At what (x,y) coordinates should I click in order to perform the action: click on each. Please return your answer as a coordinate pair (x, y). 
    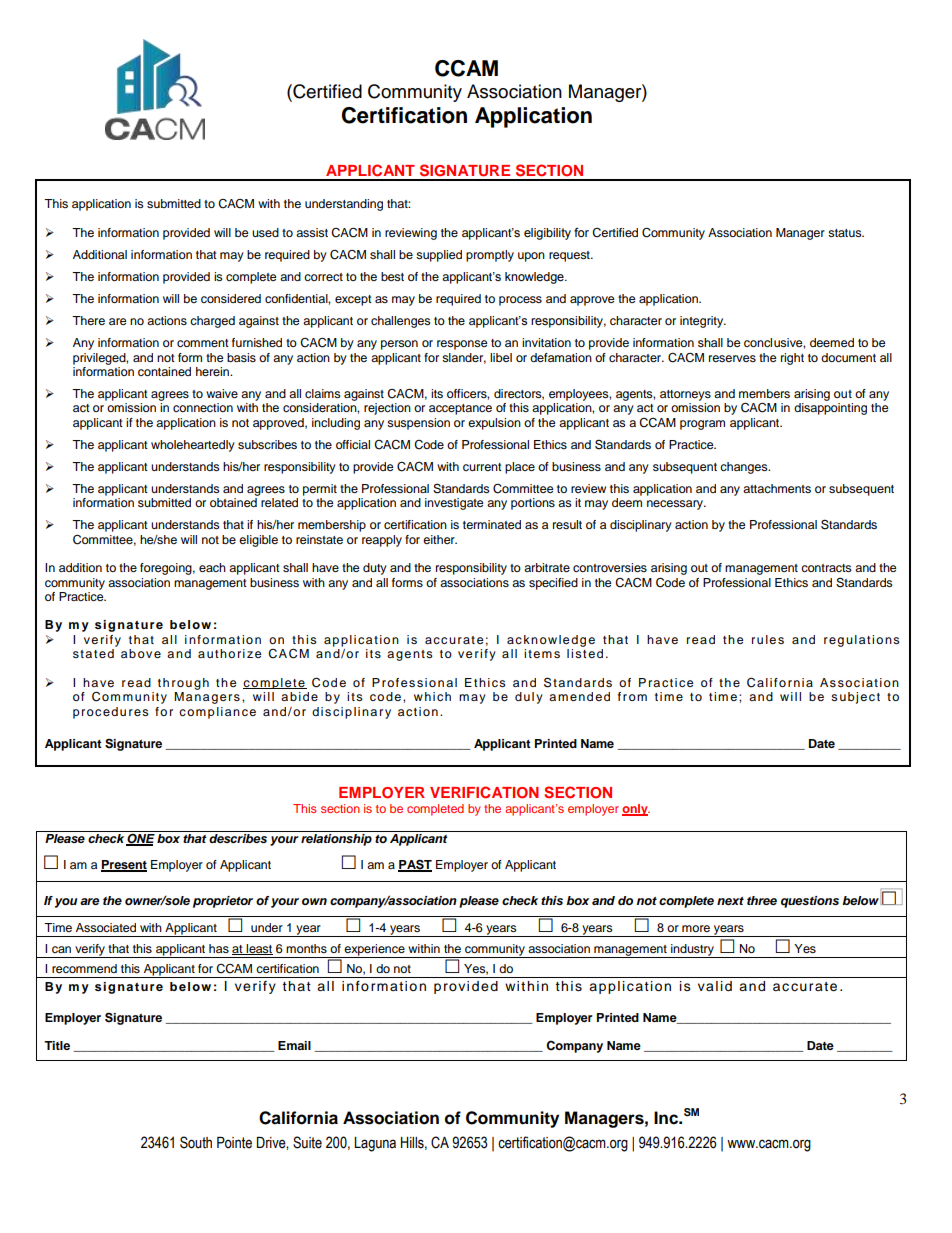
    Looking at the image, I should click on (212, 567).
